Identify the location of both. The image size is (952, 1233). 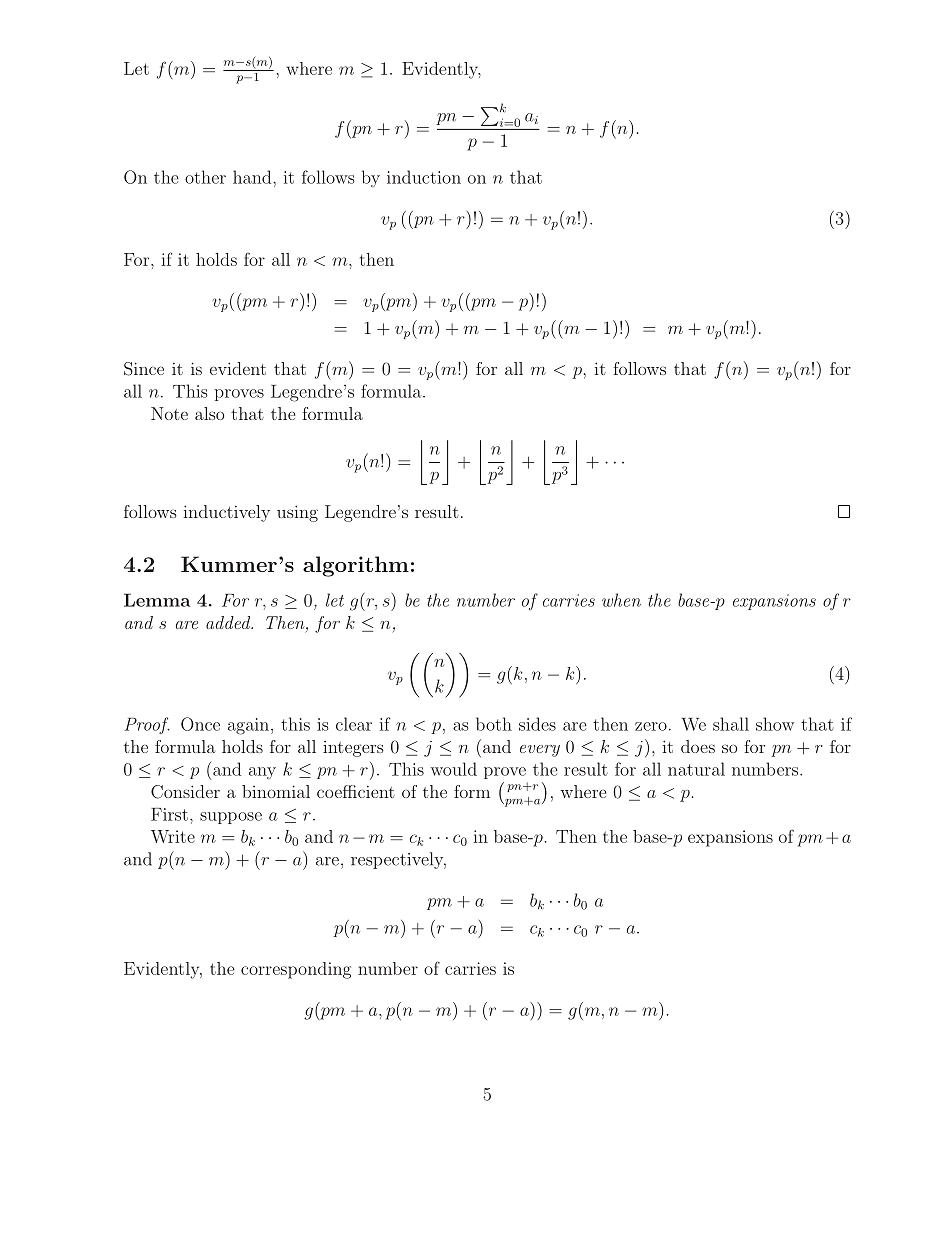
(494, 724).
